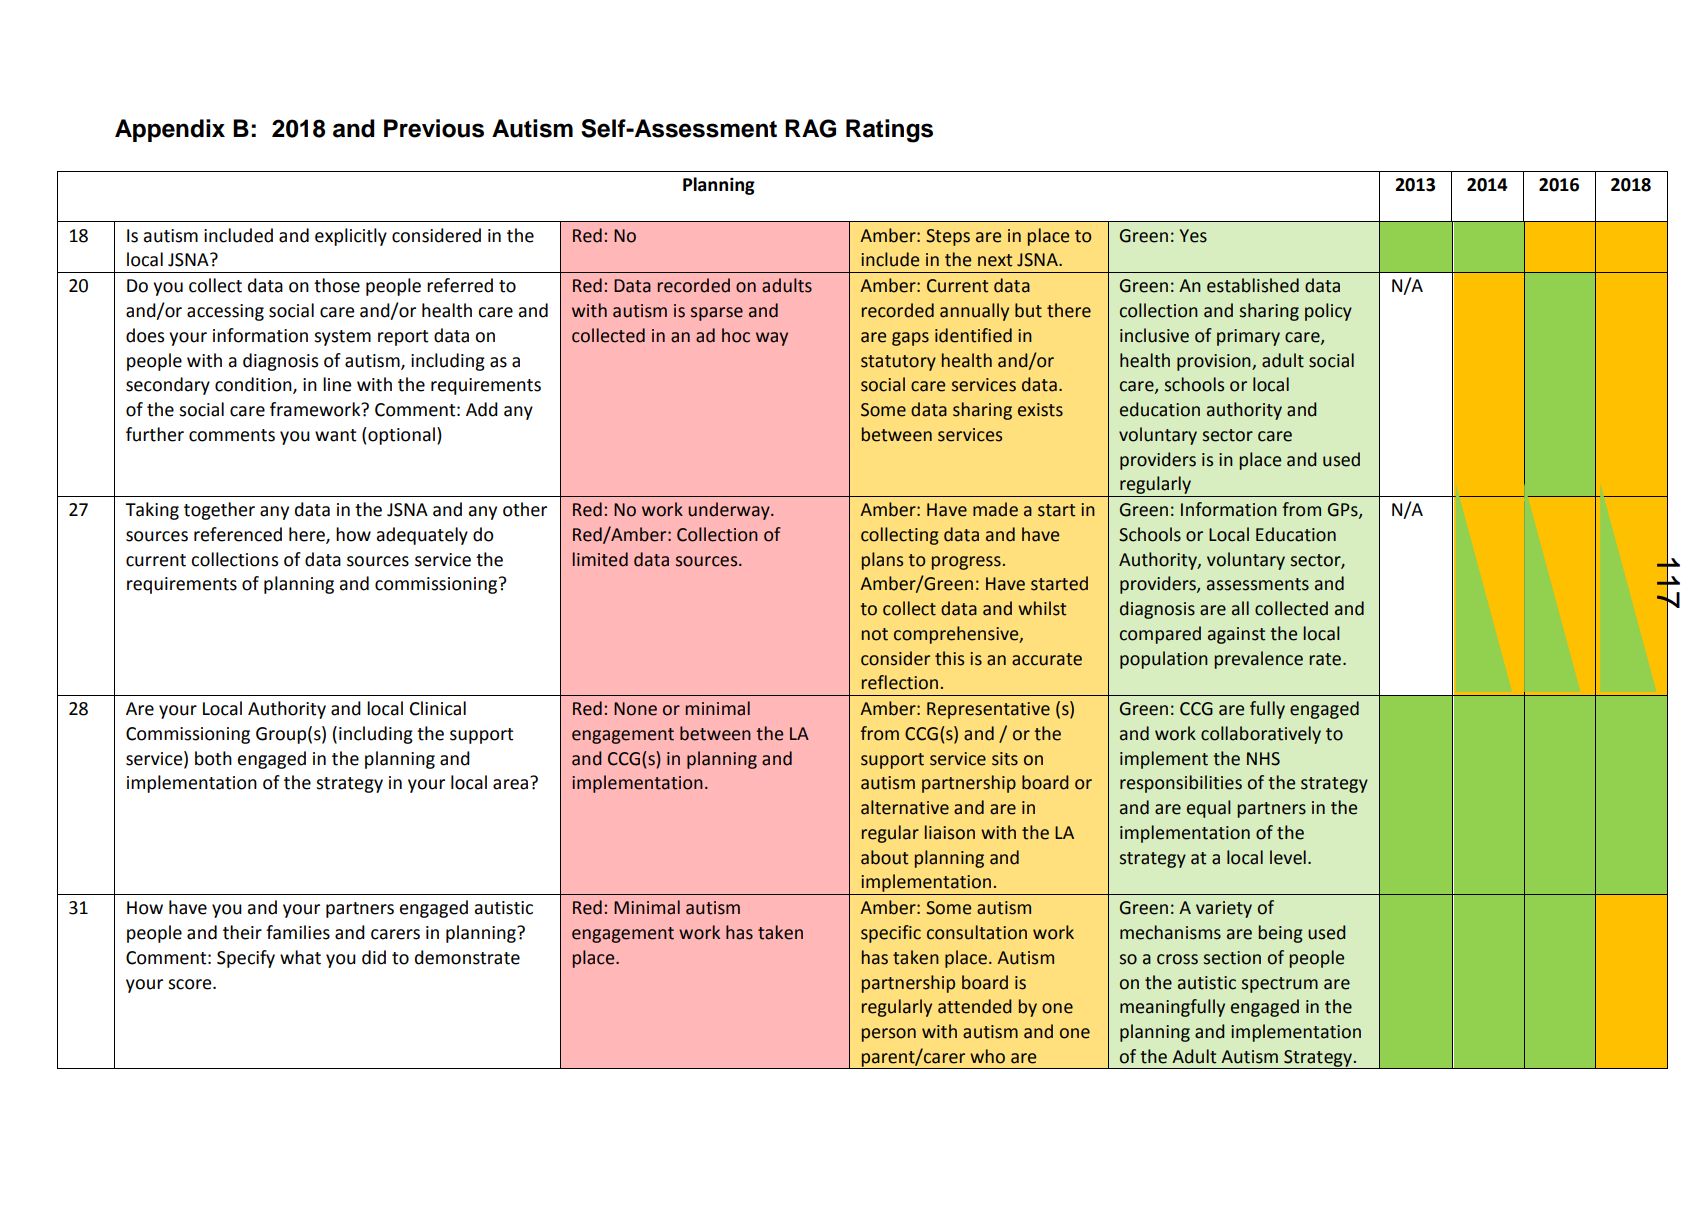 The width and height of the document is (1707, 1207). Describe the element at coordinates (170, 130) in the document. I see `Appendix` at that location.
